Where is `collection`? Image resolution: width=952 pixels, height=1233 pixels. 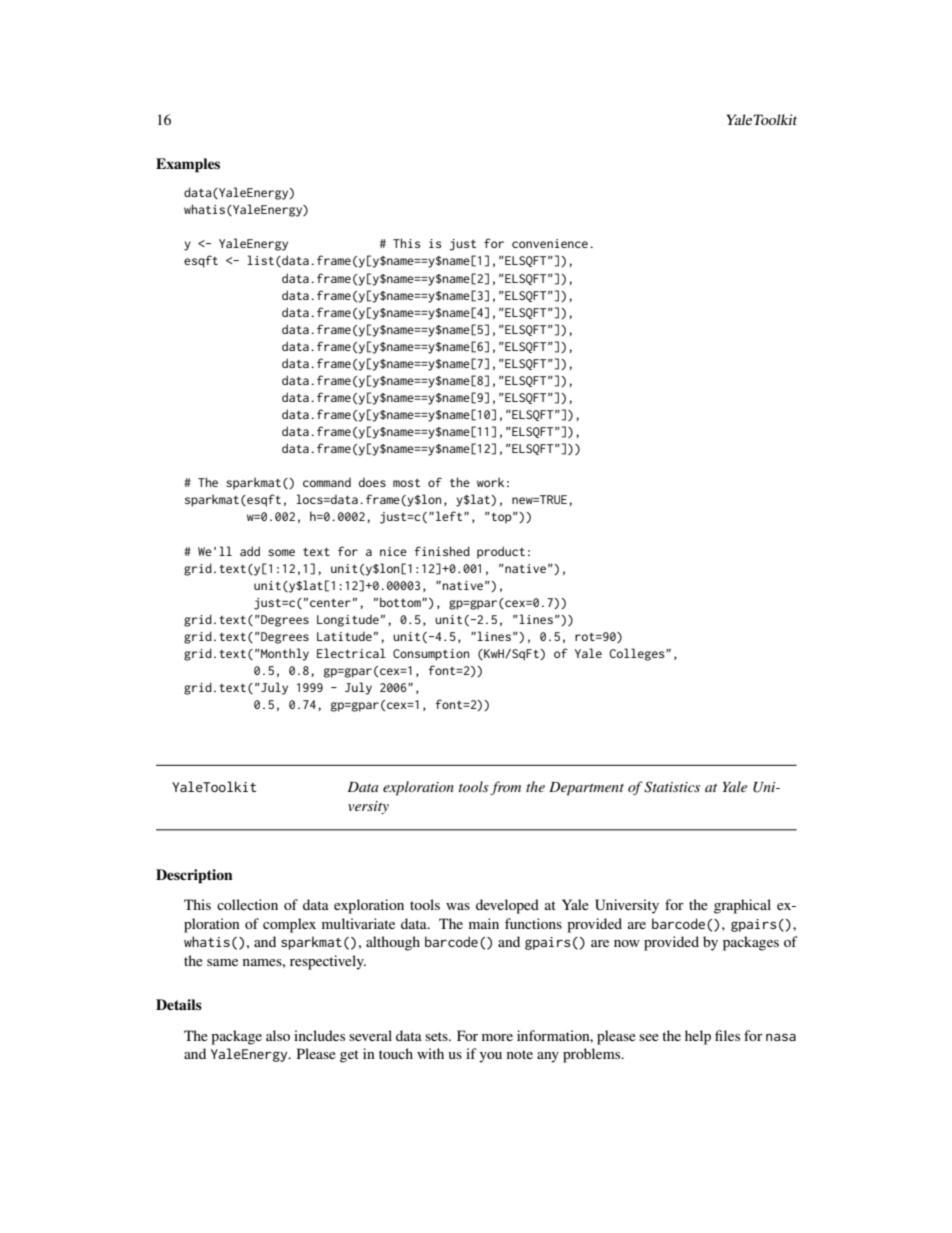 collection is located at coordinates (247, 904).
